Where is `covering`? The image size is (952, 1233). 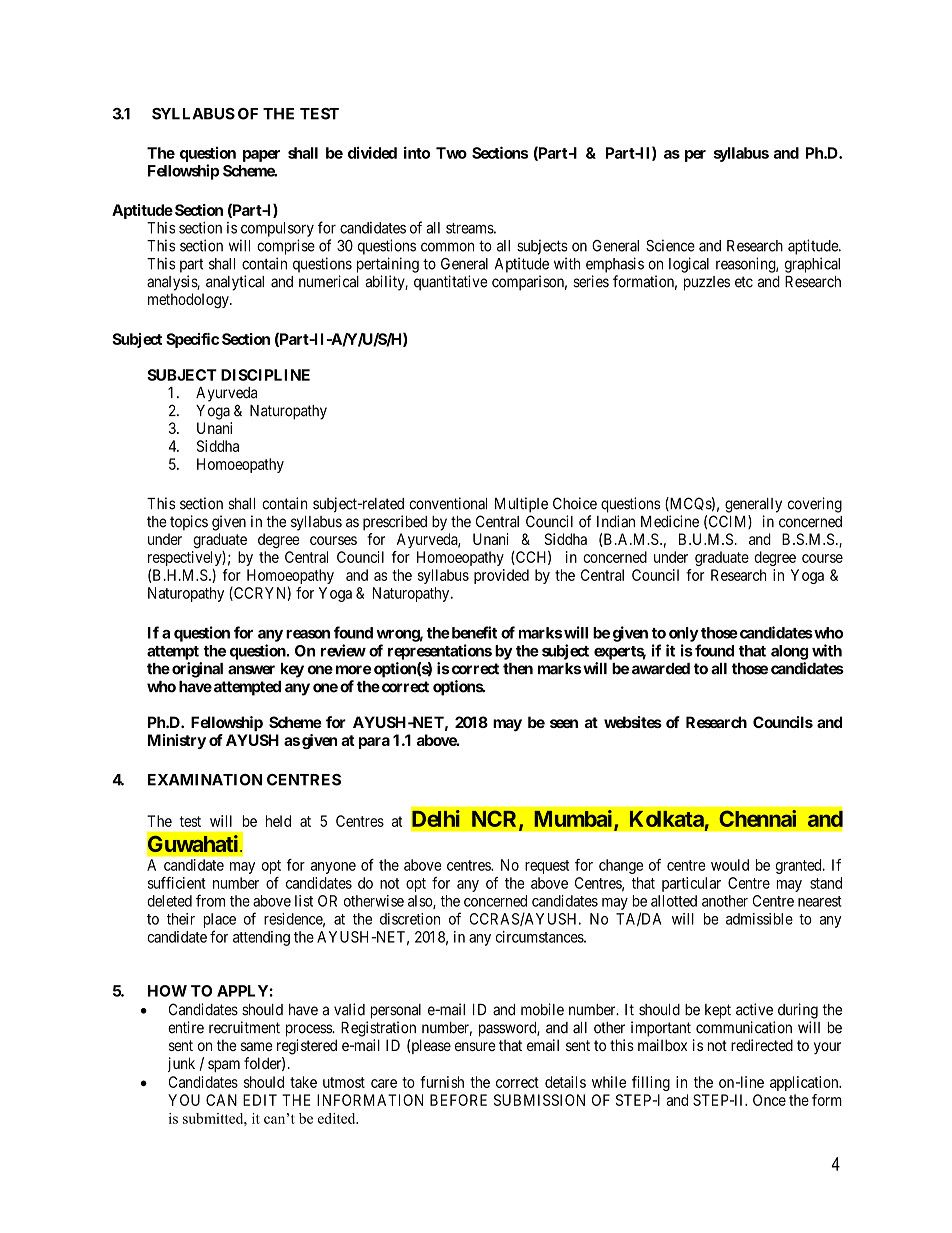 covering is located at coordinates (815, 505).
